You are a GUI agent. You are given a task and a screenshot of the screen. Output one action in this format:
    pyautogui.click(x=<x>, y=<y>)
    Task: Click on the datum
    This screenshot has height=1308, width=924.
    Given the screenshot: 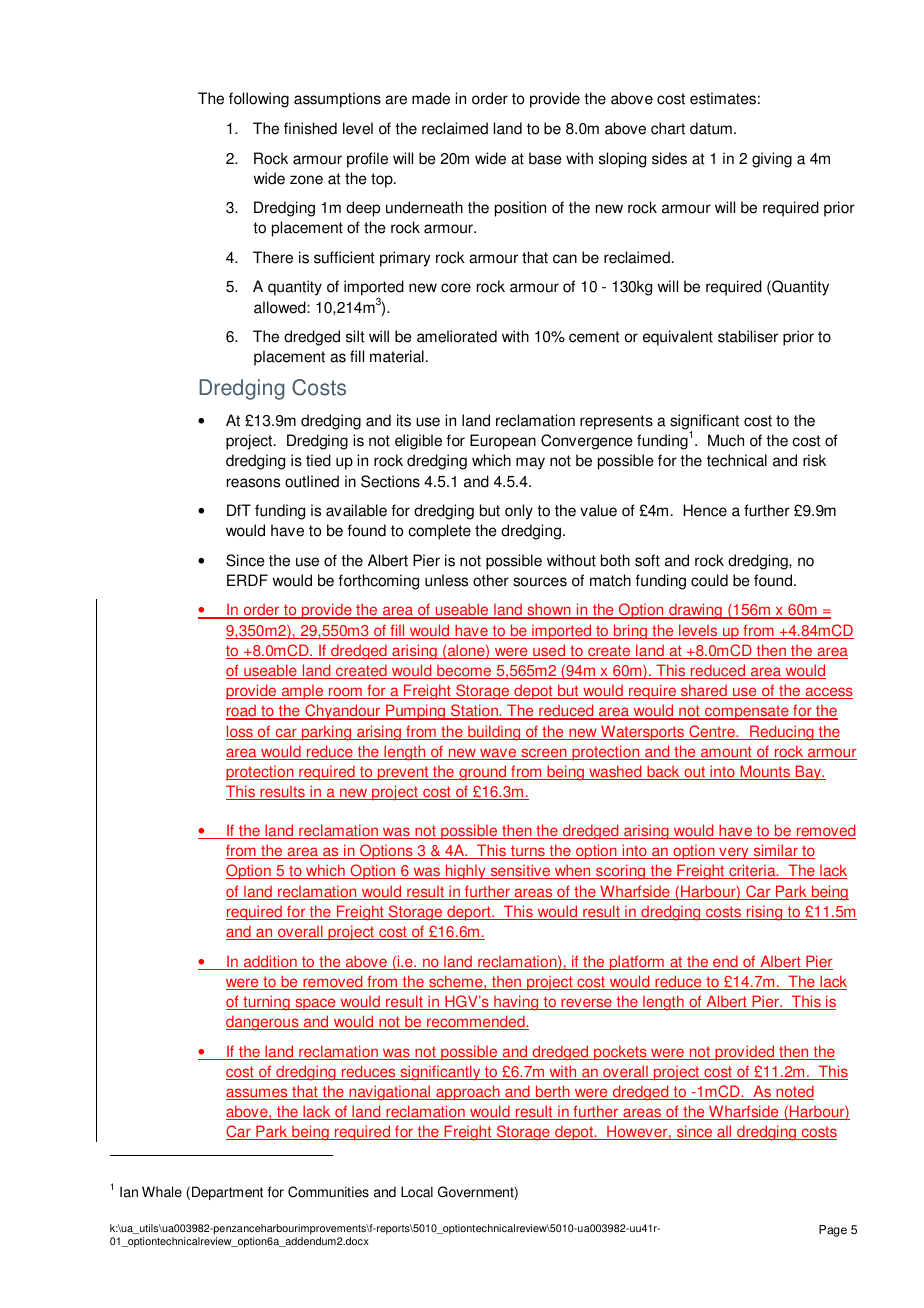 What is the action you would take?
    pyautogui.click(x=711, y=128)
